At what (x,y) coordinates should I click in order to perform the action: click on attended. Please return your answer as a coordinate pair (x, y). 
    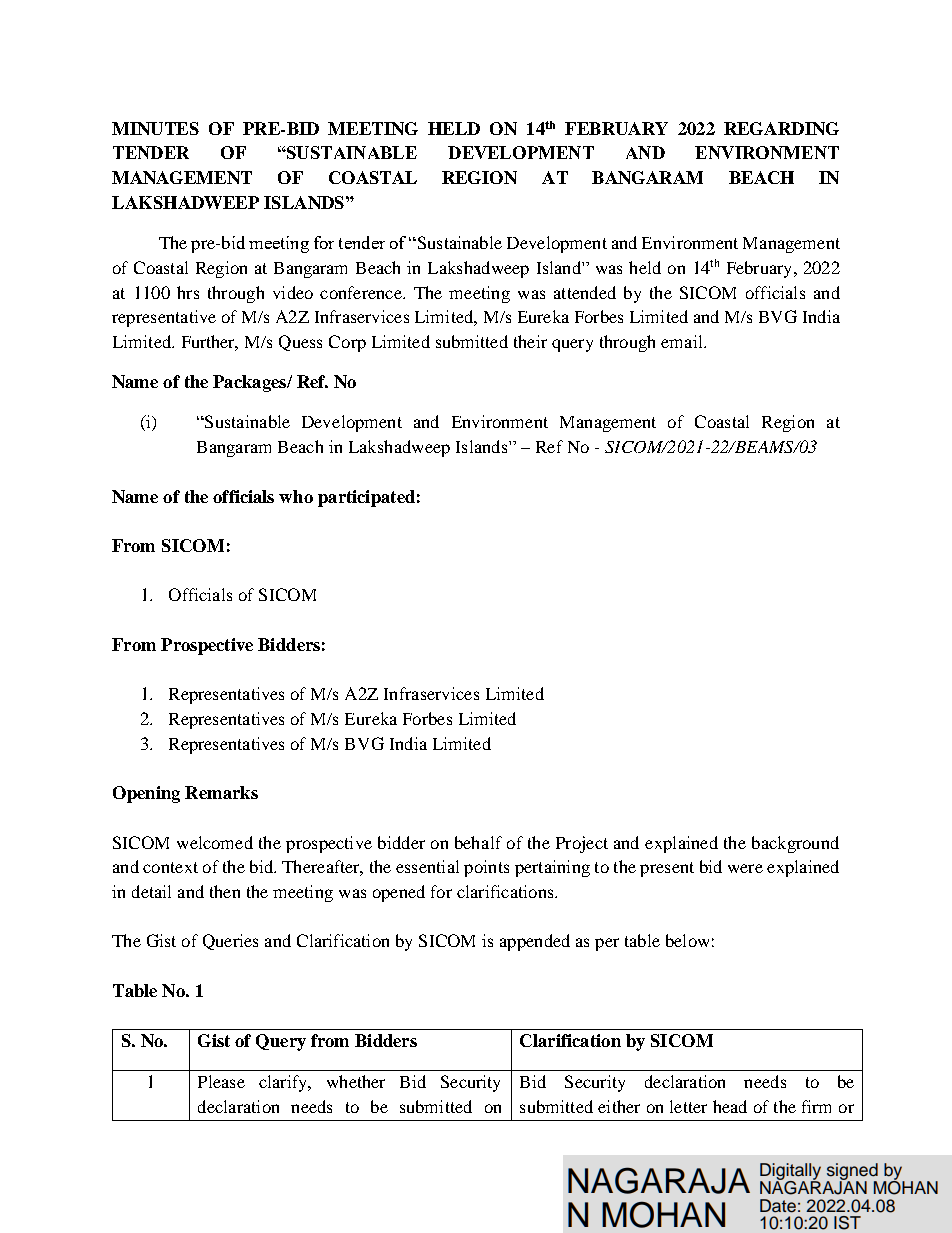
    Looking at the image, I should click on (585, 292).
